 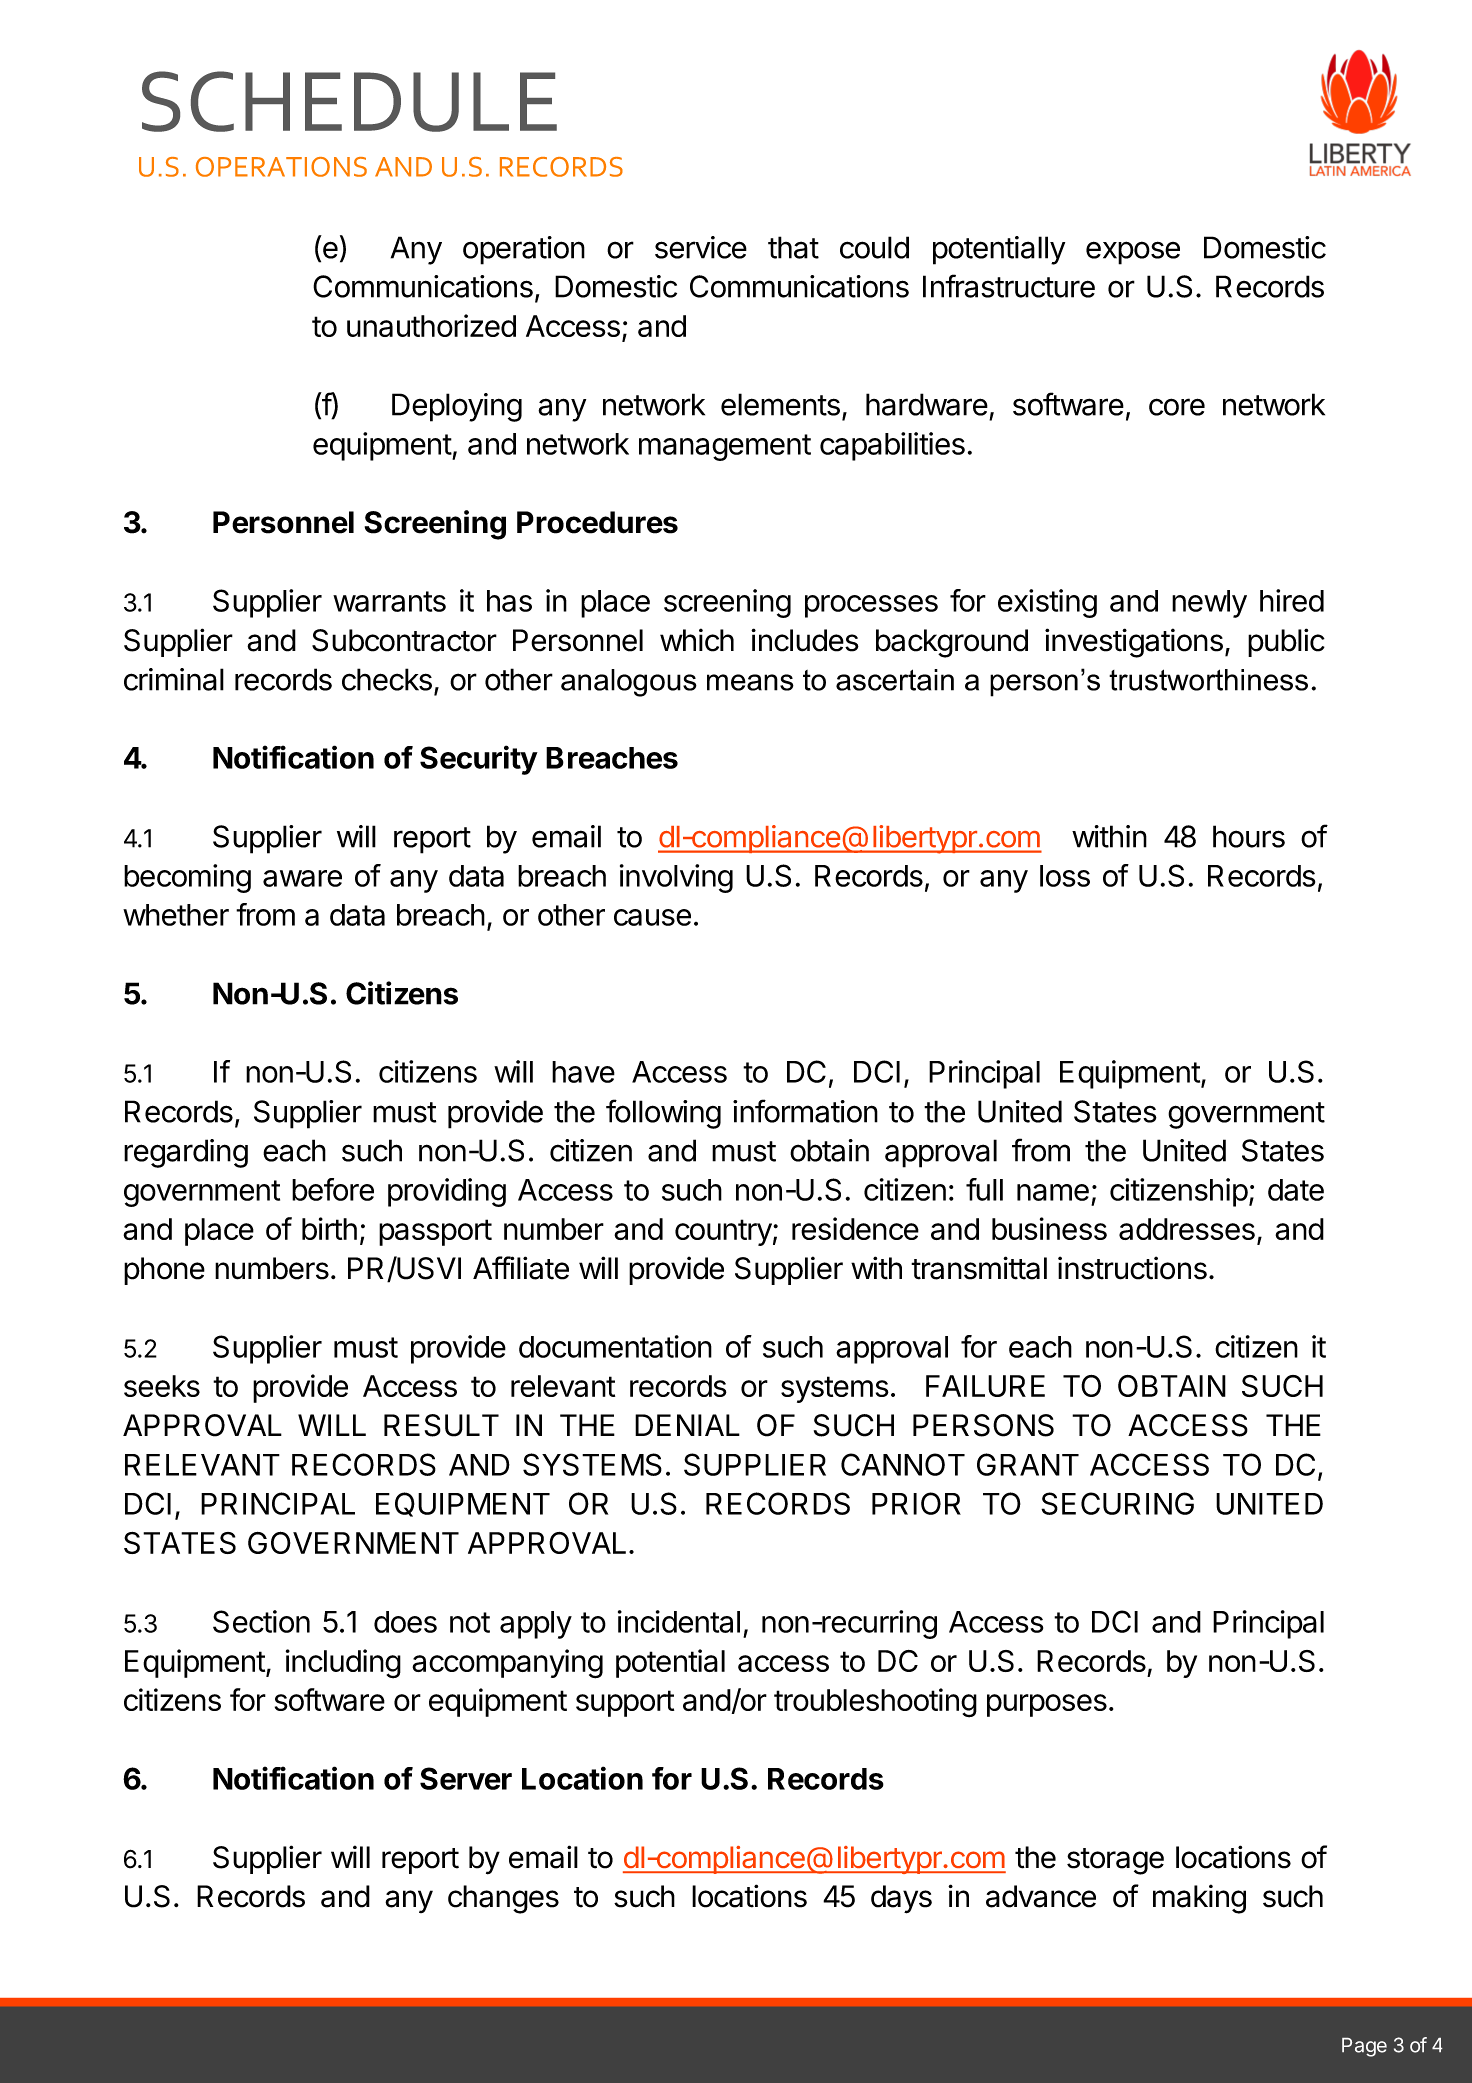 I want to click on making, so click(x=1199, y=1899).
